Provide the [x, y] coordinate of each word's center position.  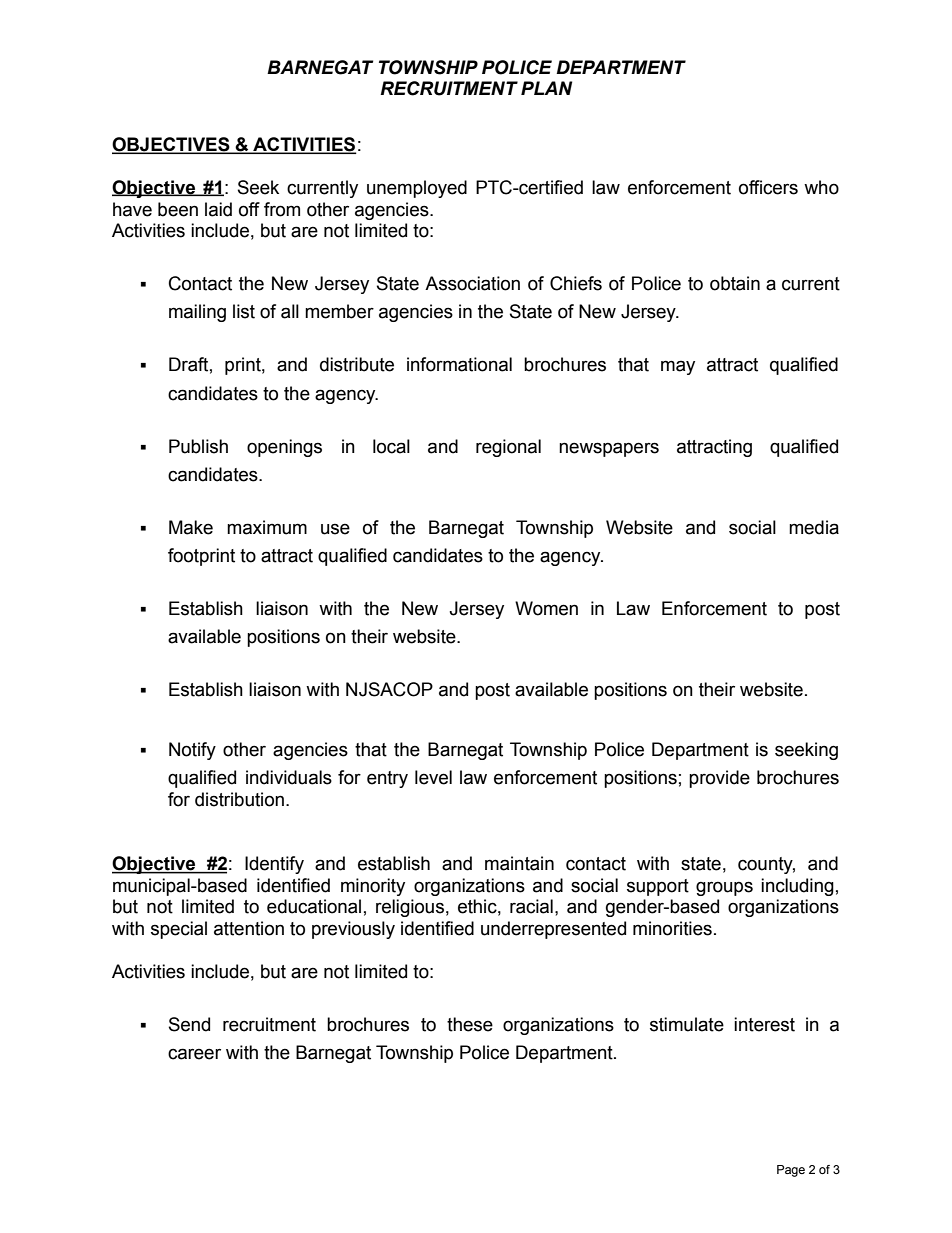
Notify [192, 751]
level [433, 777]
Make [191, 527]
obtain [735, 283]
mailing [197, 313]
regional [508, 448]
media [814, 527]
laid [218, 209]
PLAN [546, 88]
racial [531, 906]
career [194, 1054]
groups [724, 888]
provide [719, 779]
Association [472, 283]
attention [249, 928]
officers [768, 187]
